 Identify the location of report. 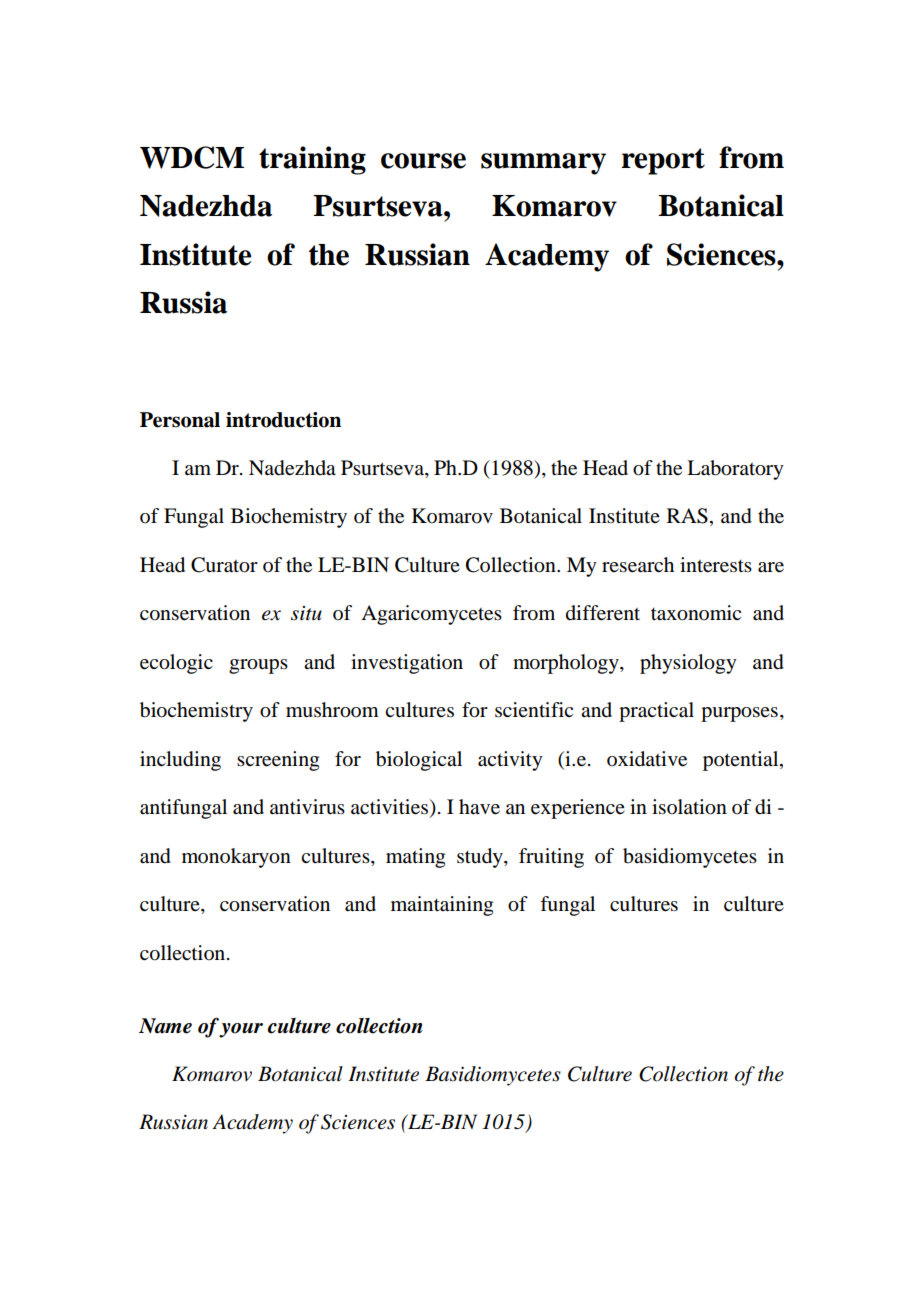
(663, 161).
